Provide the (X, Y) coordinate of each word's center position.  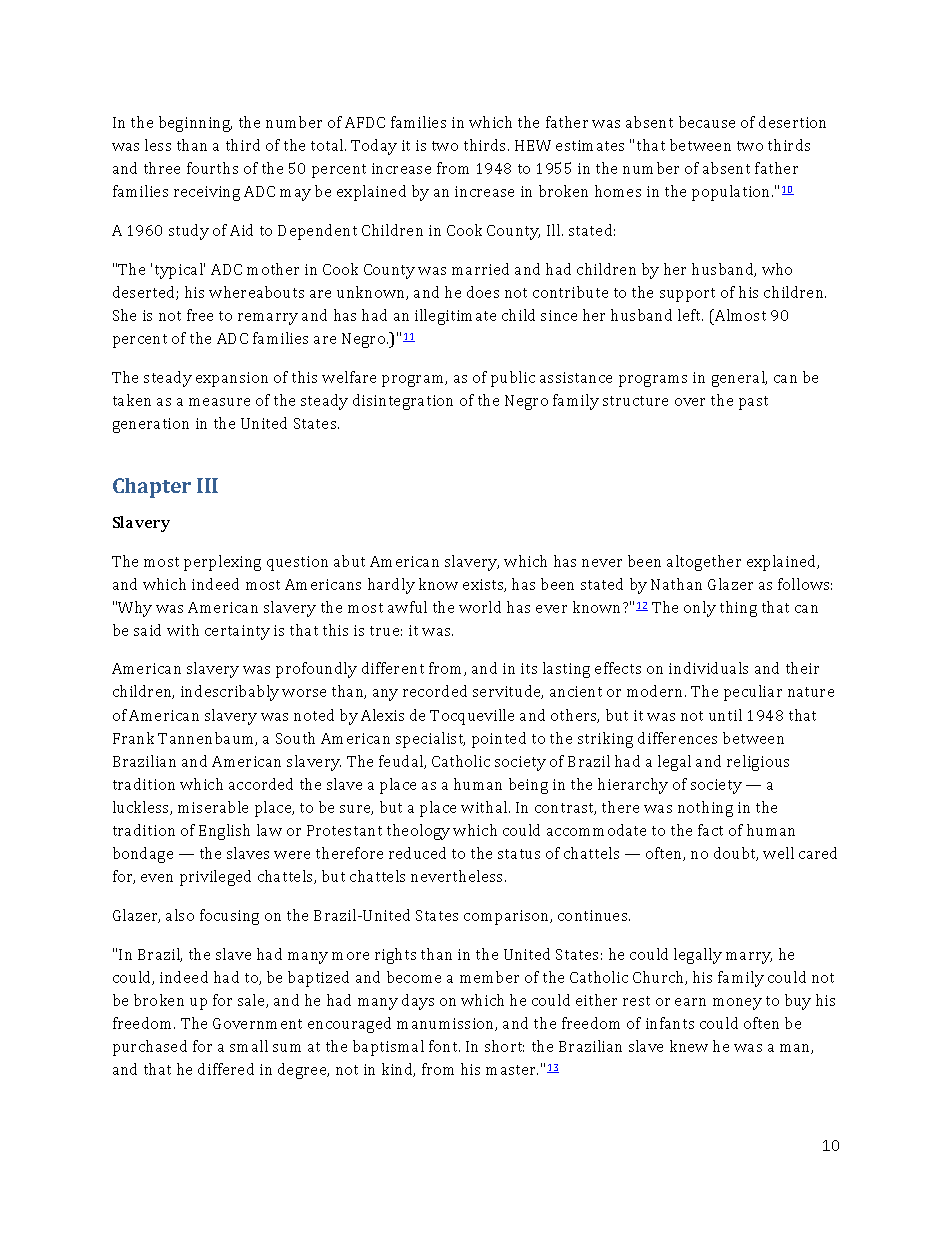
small (249, 1046)
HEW (533, 145)
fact (710, 830)
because (707, 122)
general (739, 379)
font (444, 1046)
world (480, 607)
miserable (213, 807)
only (700, 609)
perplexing (222, 563)
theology (418, 832)
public (513, 379)
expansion (232, 379)
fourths (212, 168)
